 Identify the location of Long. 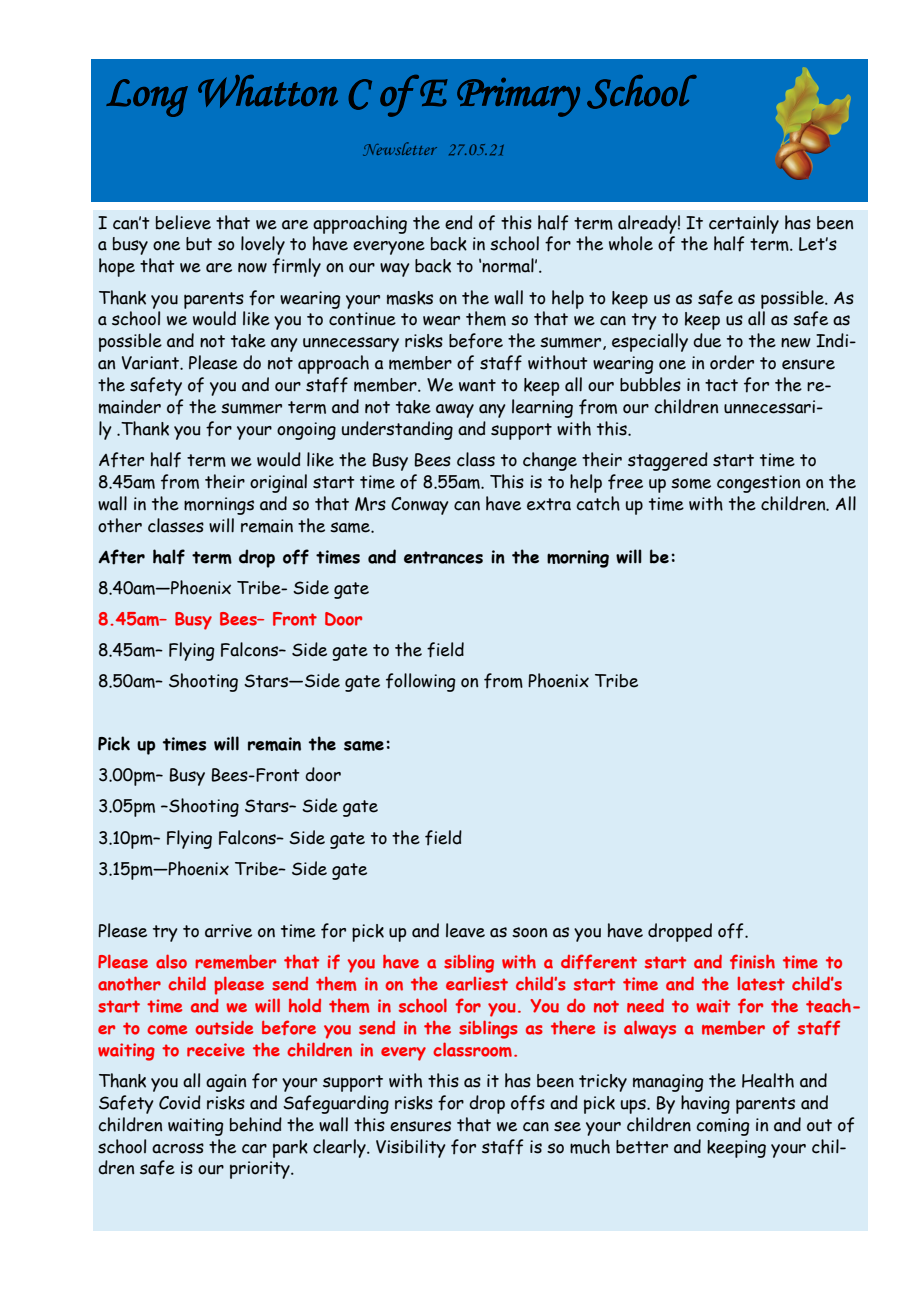
(147, 98).
